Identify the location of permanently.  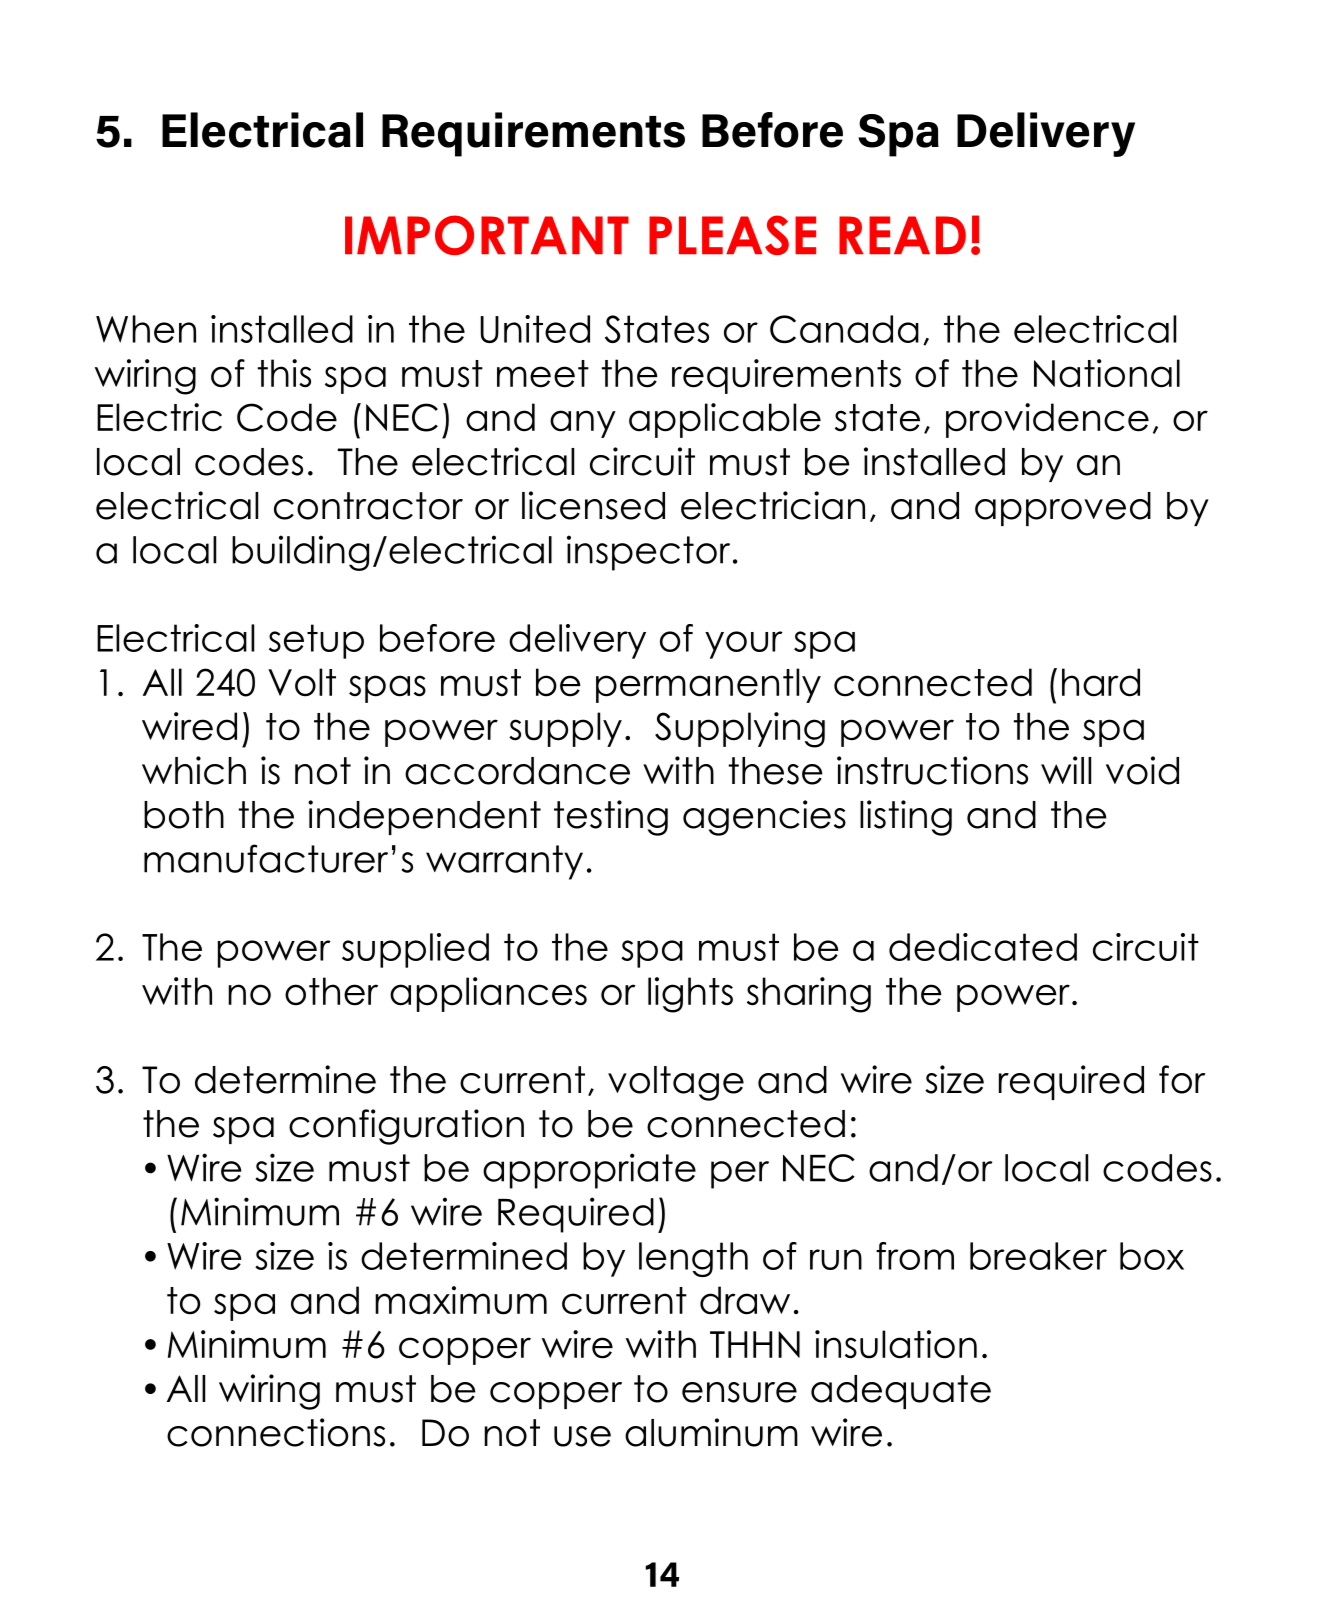
(708, 685).
